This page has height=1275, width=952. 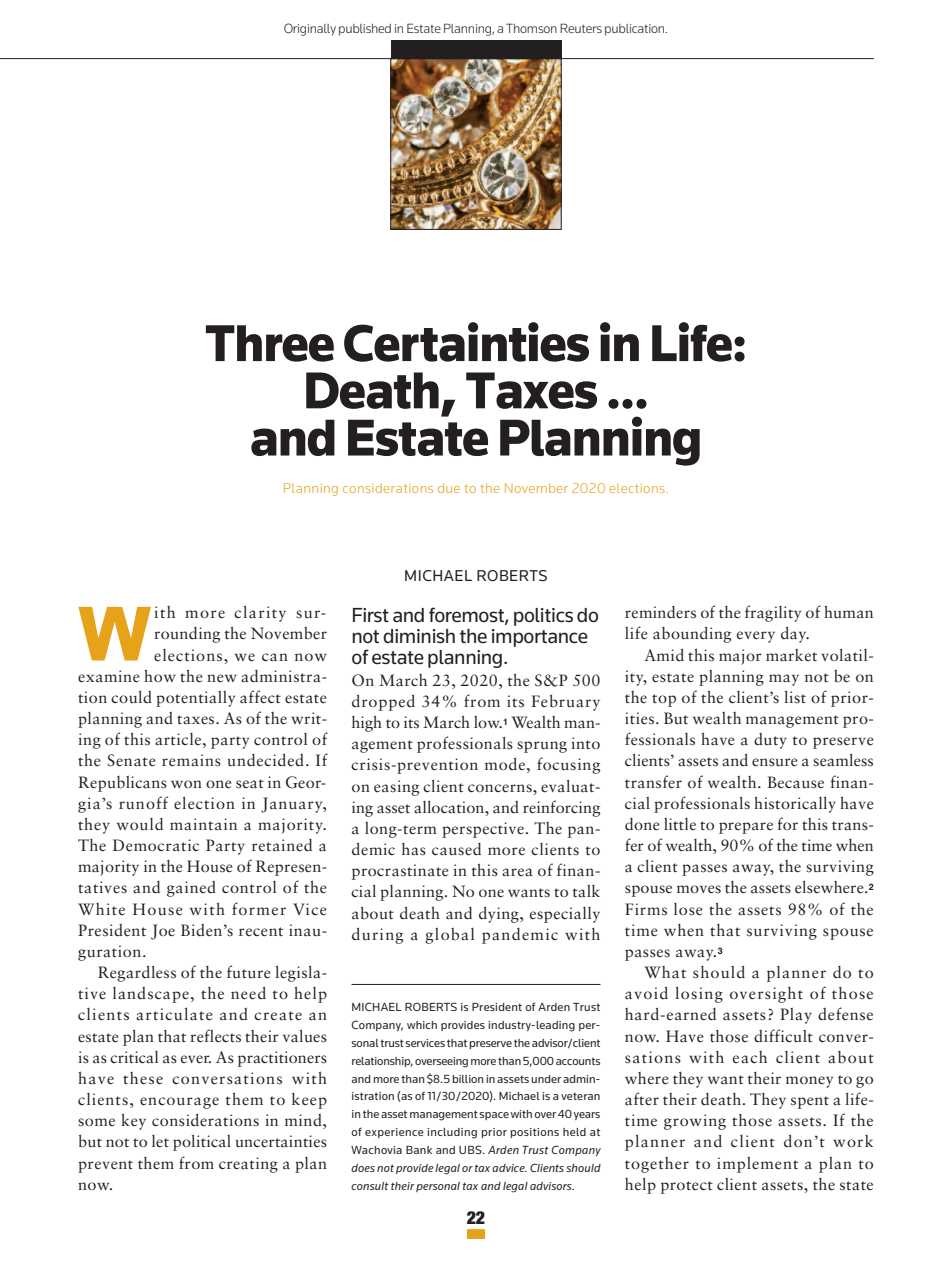 What do you see at coordinates (160, 675) in the page?
I see `how` at bounding box center [160, 675].
